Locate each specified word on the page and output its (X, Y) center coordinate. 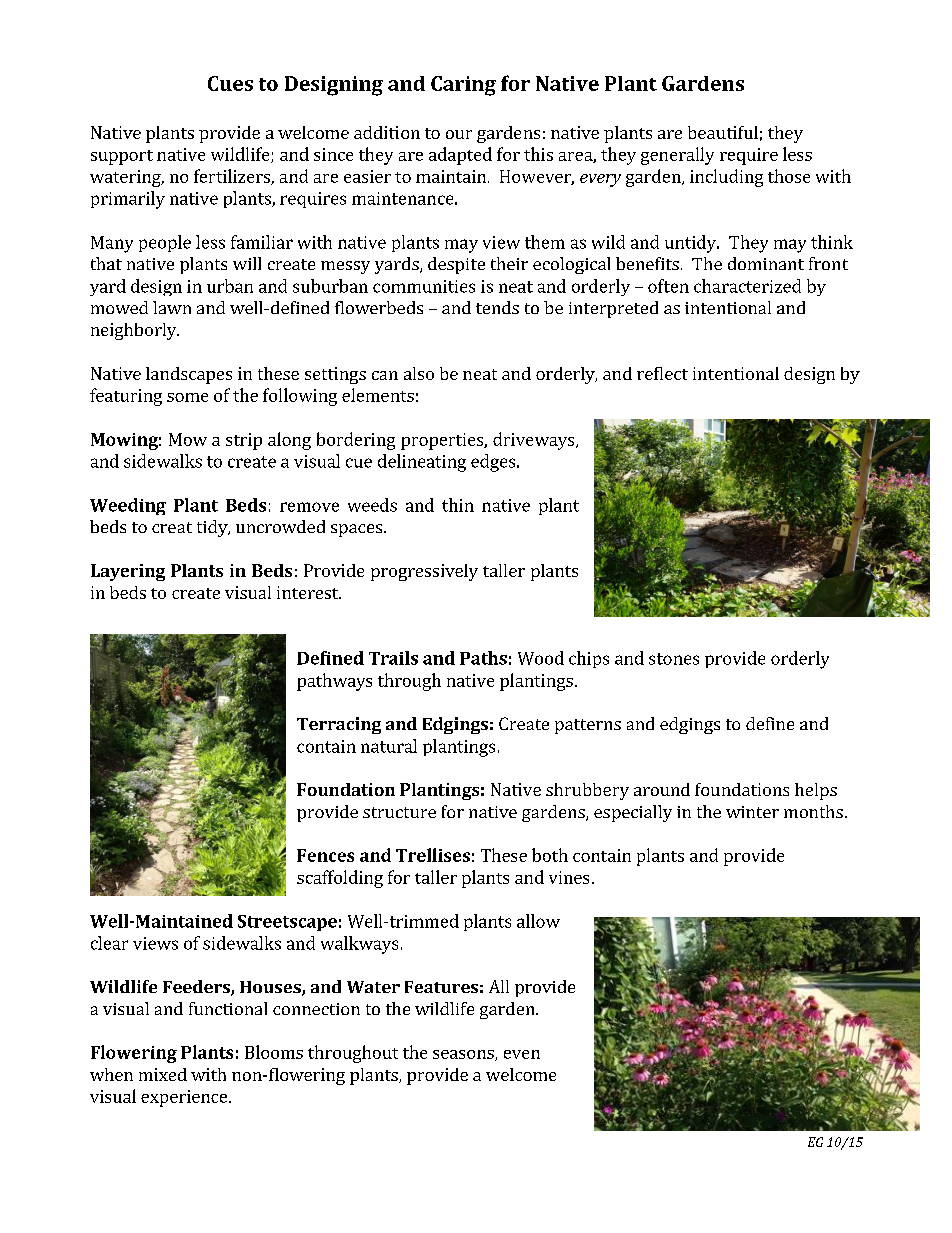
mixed (163, 1074)
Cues (230, 83)
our (459, 134)
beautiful (723, 132)
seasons (464, 1055)
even (522, 1054)
